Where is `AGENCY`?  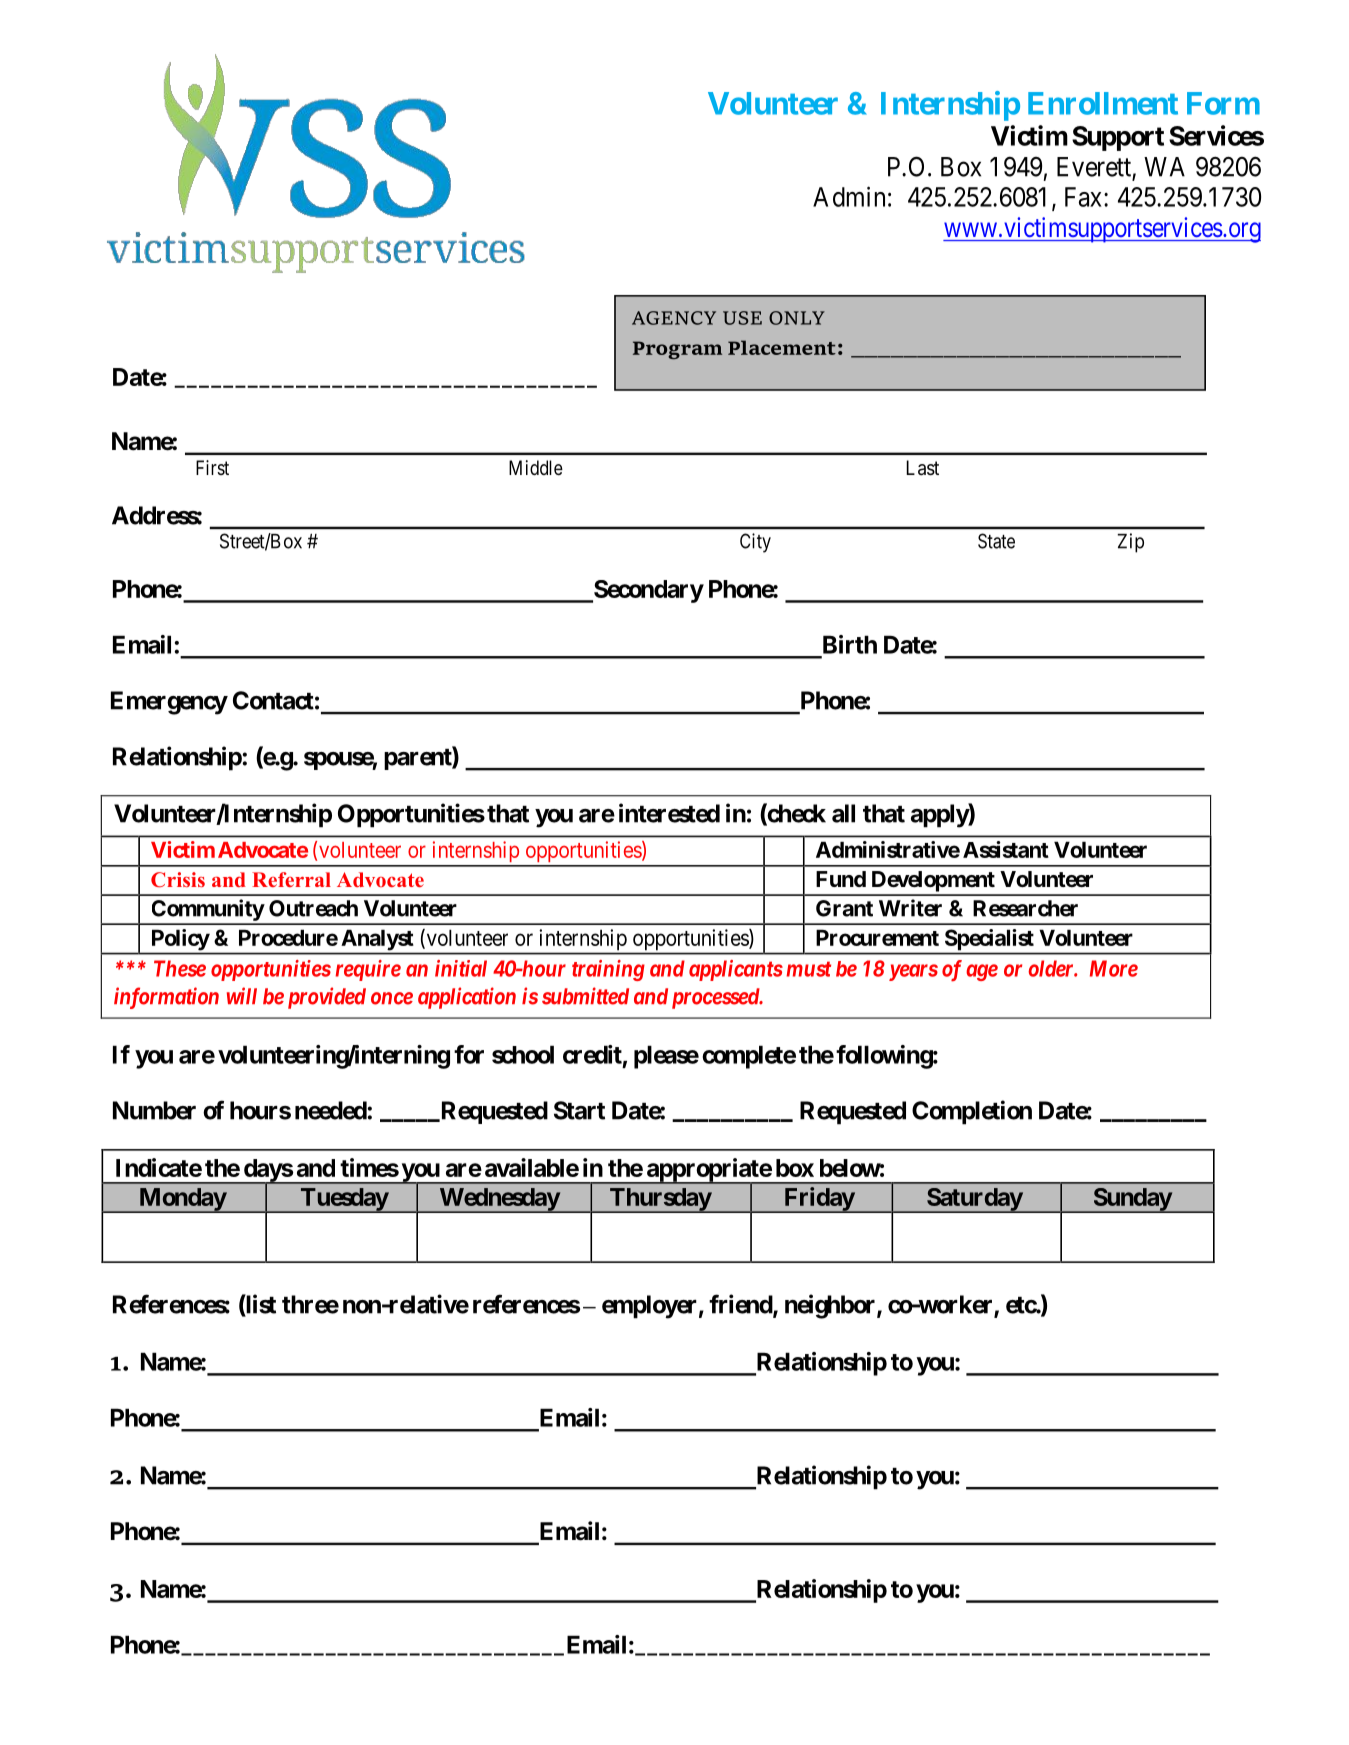
AGENCY is located at coordinates (674, 318).
